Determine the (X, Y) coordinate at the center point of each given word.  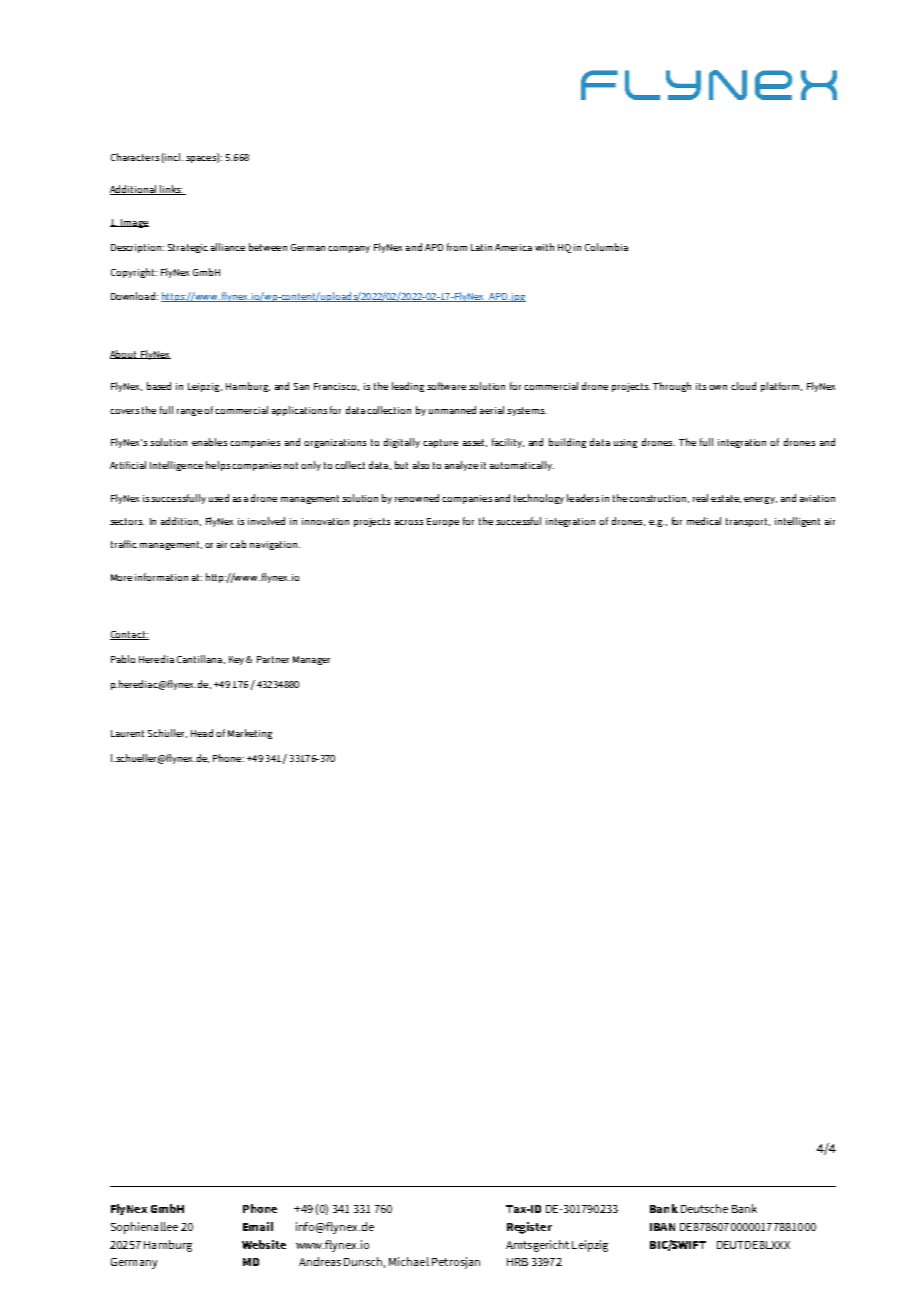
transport (748, 522)
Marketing (250, 734)
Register (529, 1228)
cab (238, 544)
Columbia (606, 247)
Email (258, 1226)
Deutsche (704, 1208)
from (457, 247)
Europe (443, 522)
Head (202, 733)
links (170, 190)
